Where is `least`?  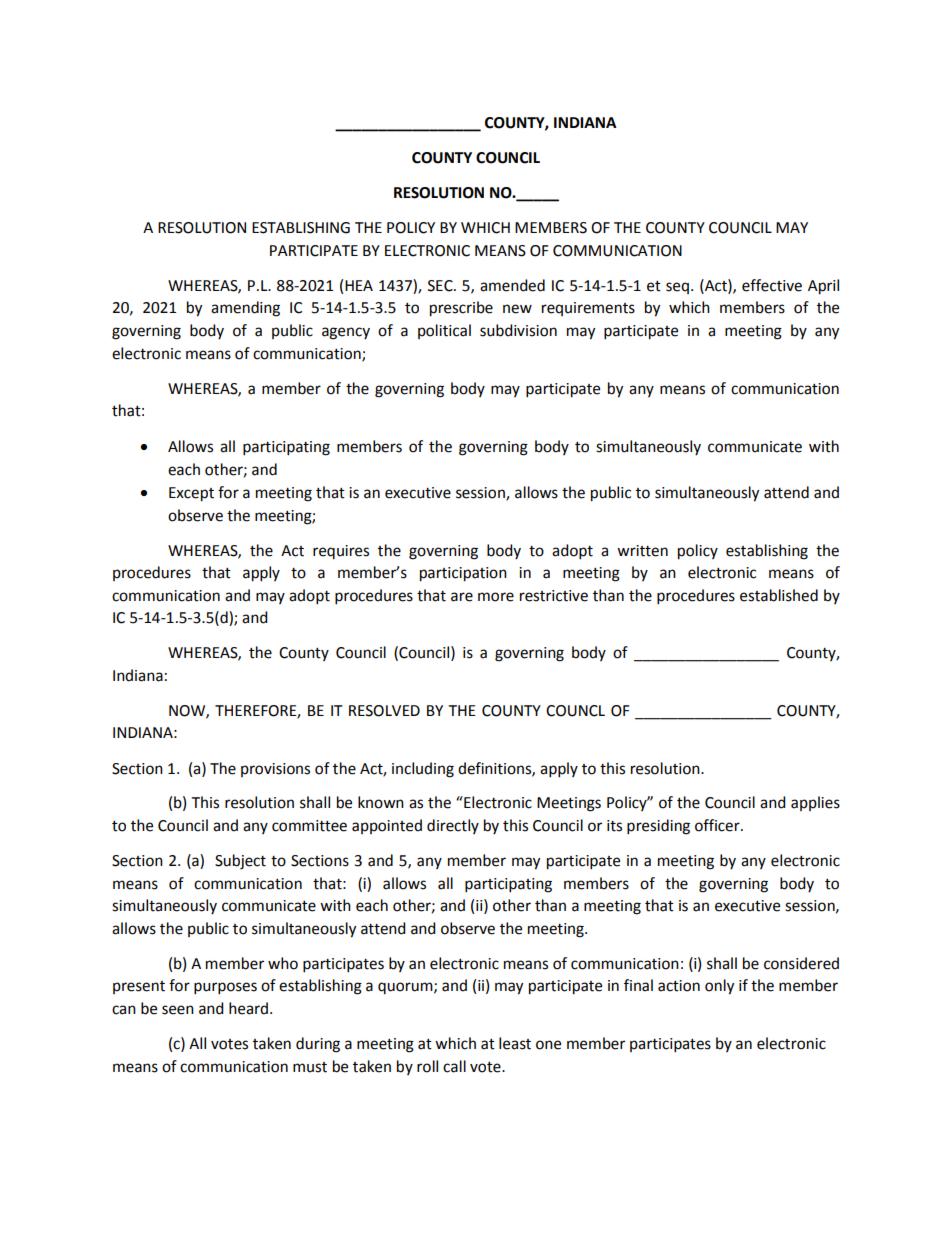 least is located at coordinates (515, 1043).
